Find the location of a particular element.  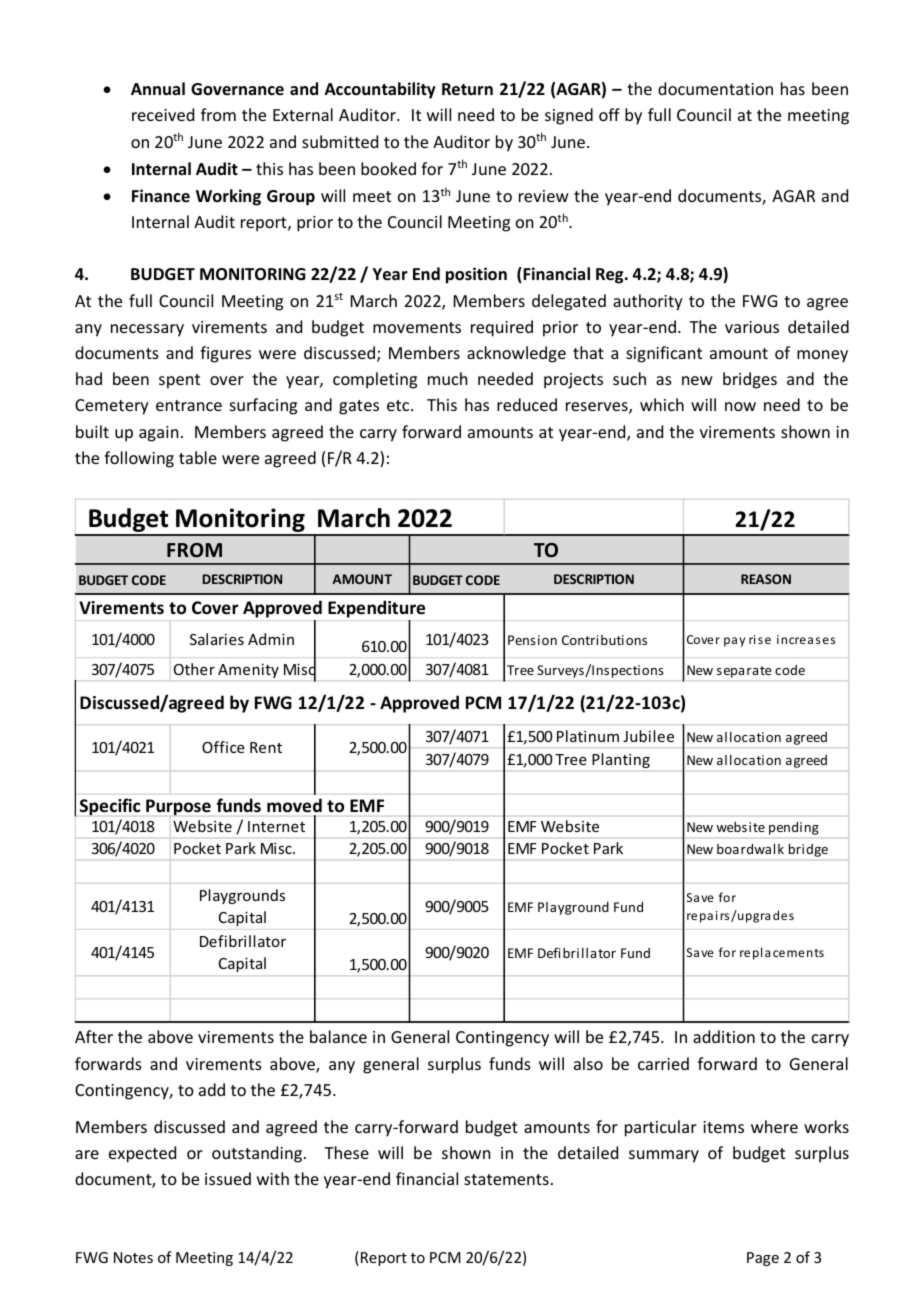

much is located at coordinates (447, 378).
